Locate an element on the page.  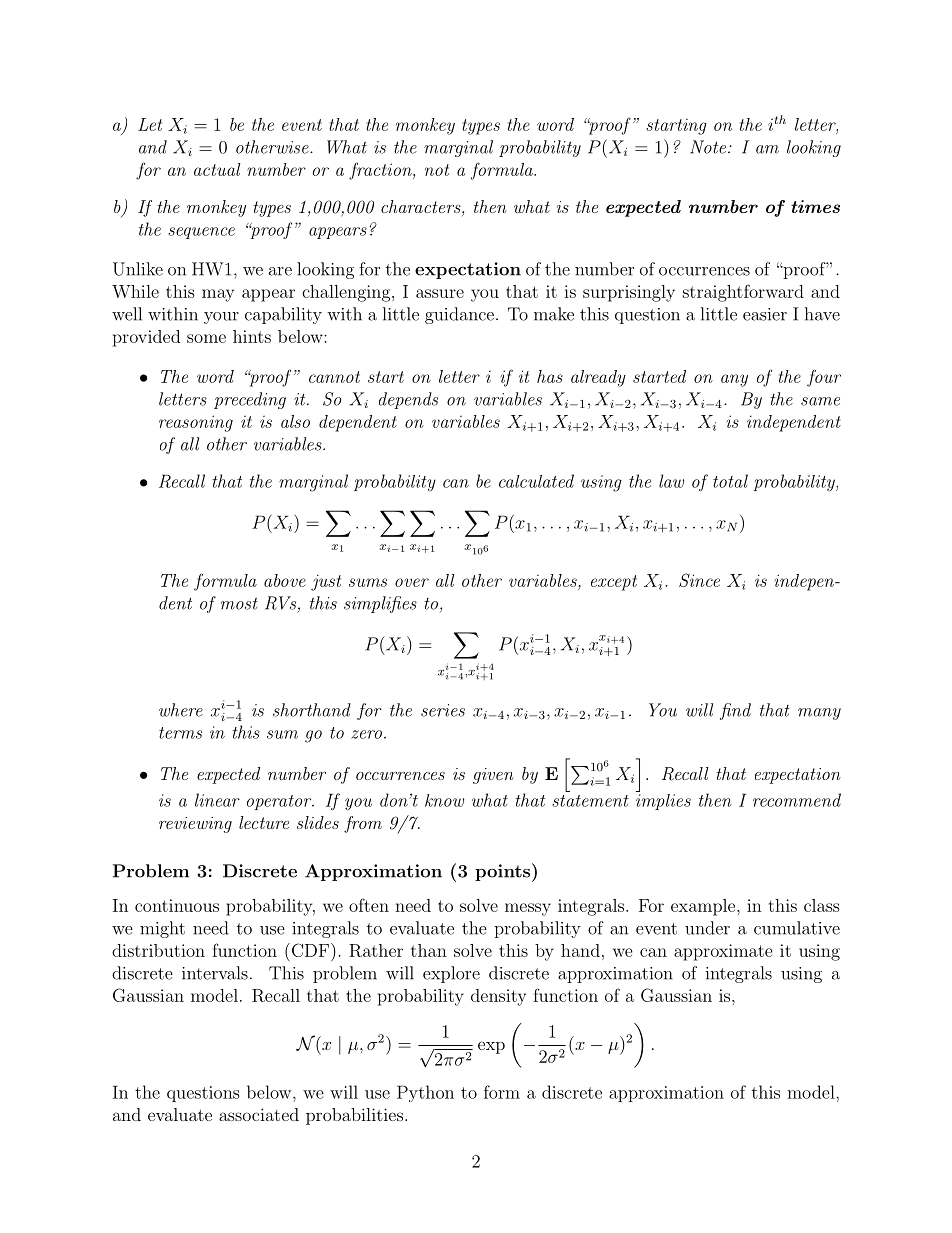
total is located at coordinates (730, 481).
